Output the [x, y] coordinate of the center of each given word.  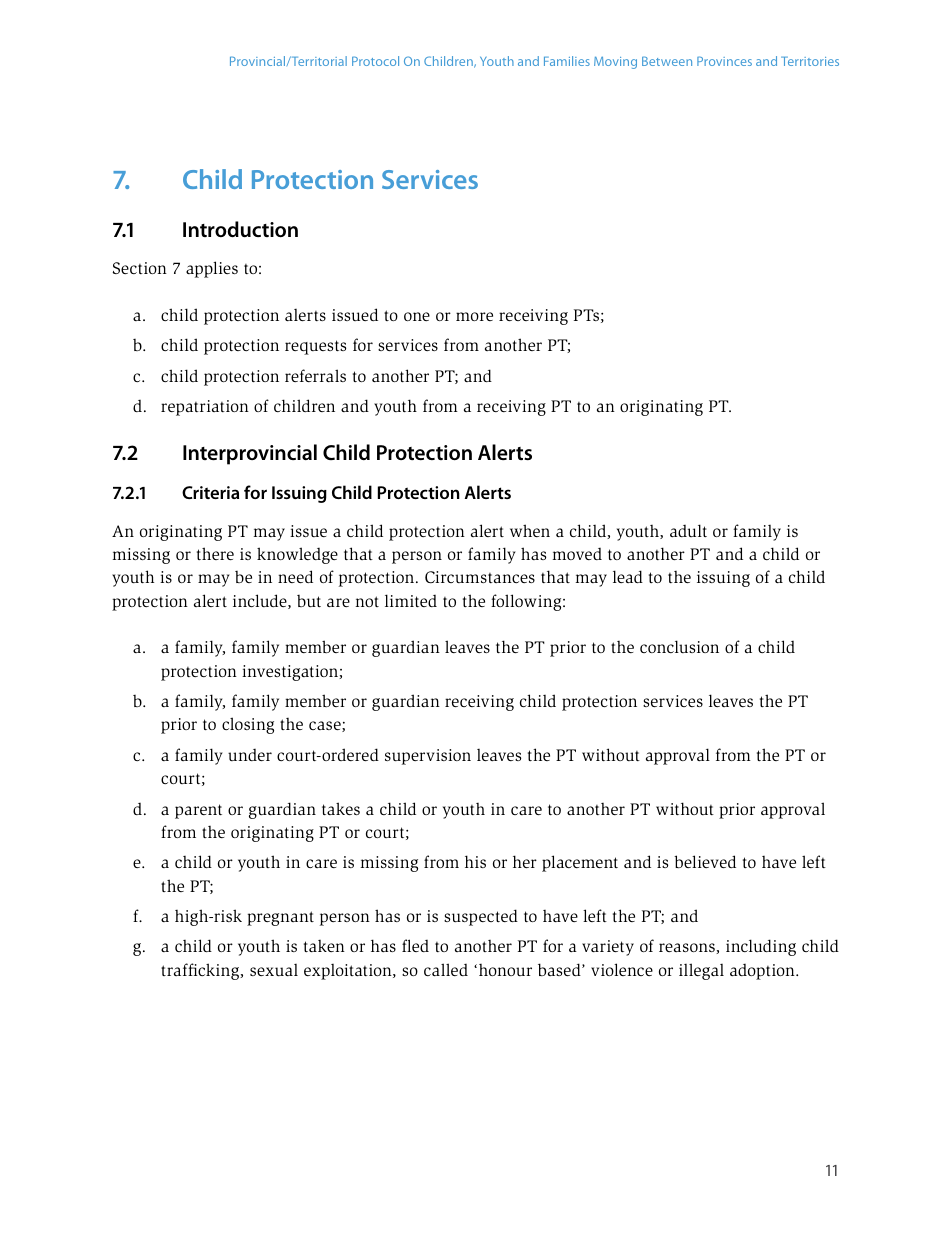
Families [567, 61]
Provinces [724, 61]
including [761, 947]
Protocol [375, 61]
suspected [481, 917]
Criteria [210, 492]
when [530, 530]
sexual [274, 970]
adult [688, 530]
